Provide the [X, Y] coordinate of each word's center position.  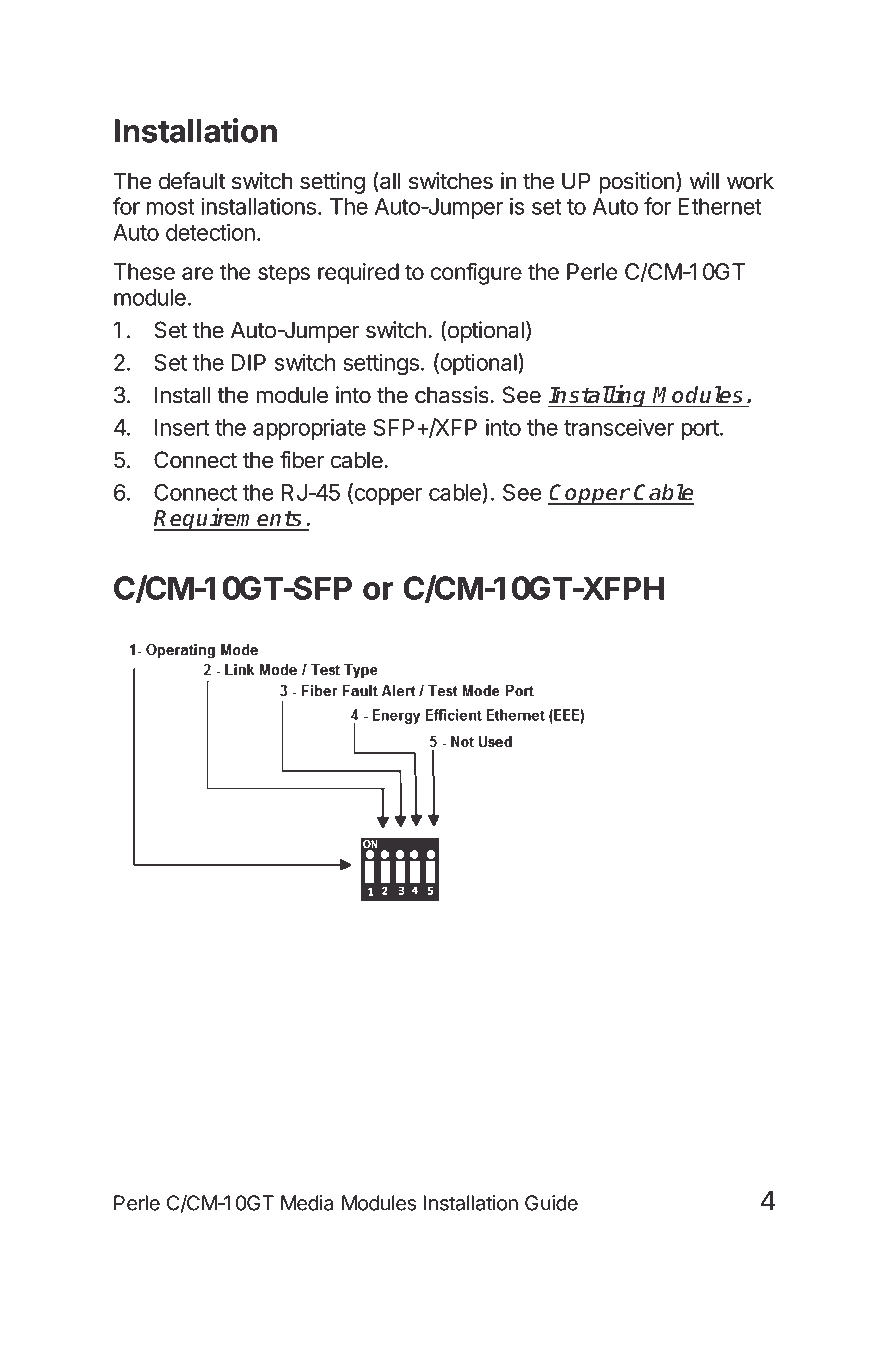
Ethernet [720, 206]
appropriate [309, 429]
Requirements [229, 519]
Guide [551, 1203]
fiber [302, 460]
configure [476, 273]
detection [210, 232]
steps [284, 274]
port [701, 430]
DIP [249, 362]
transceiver [619, 427]
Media [307, 1203]
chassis [453, 395]
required [358, 274]
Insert [182, 427]
